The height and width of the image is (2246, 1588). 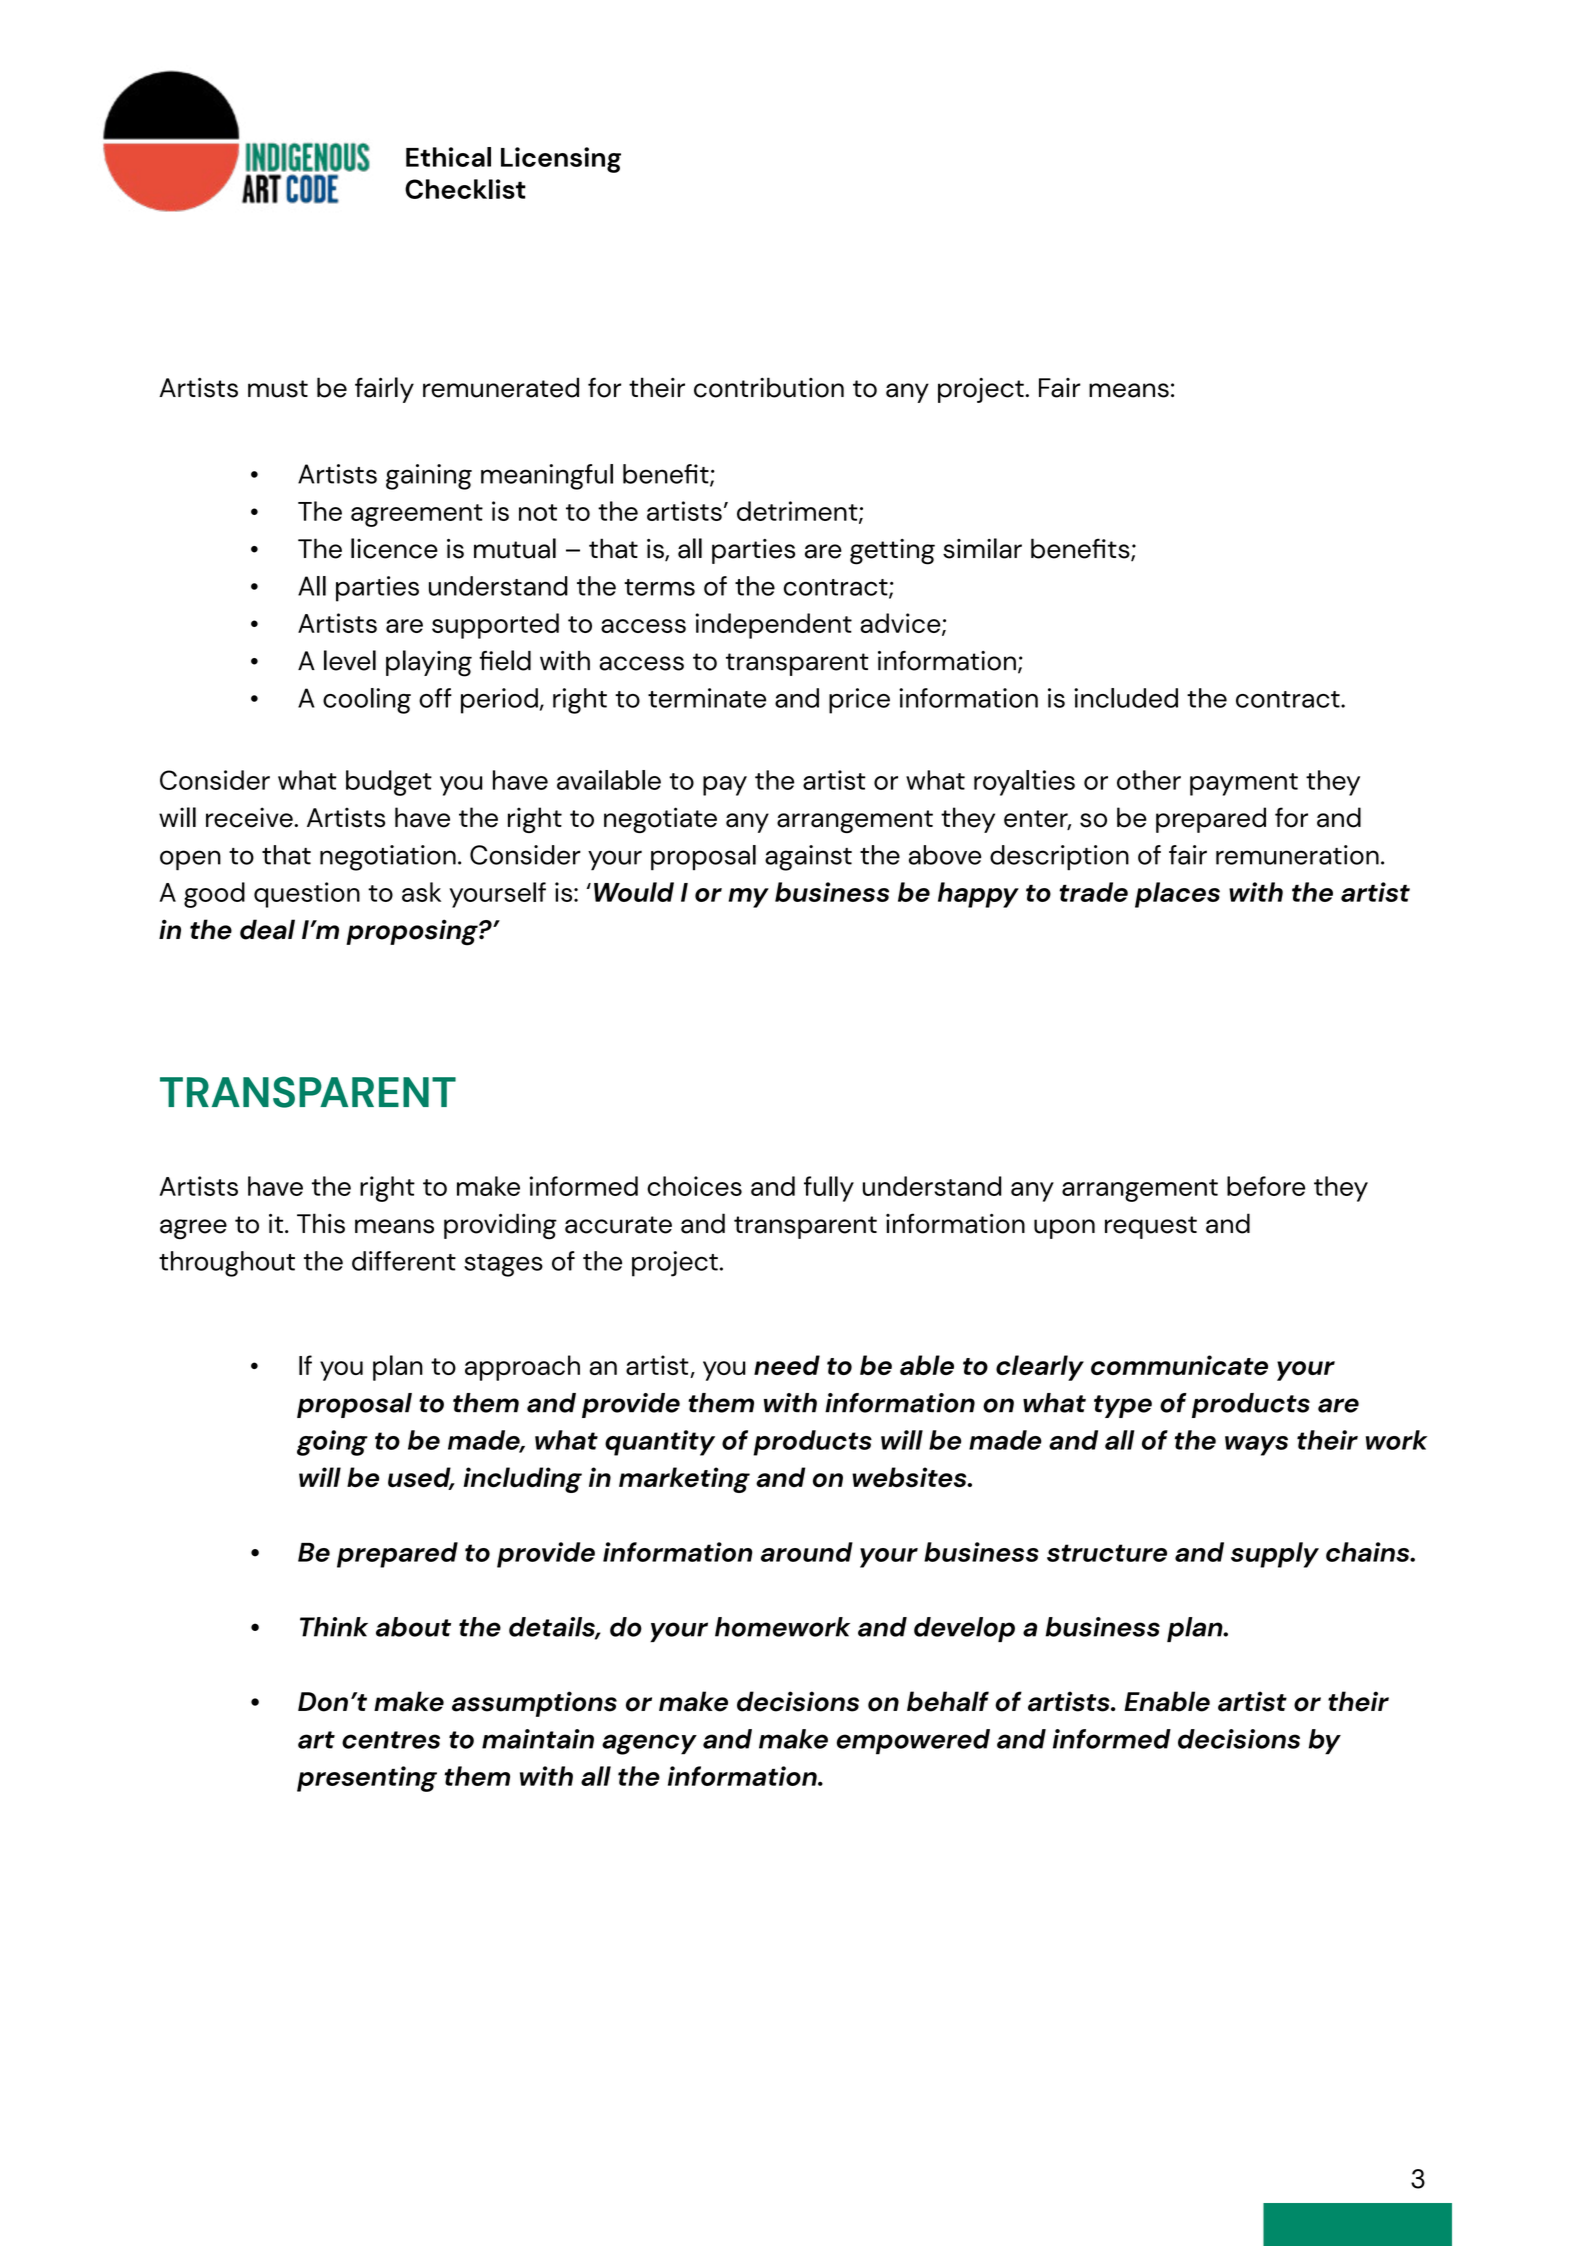 I want to click on centres, so click(x=391, y=1740).
